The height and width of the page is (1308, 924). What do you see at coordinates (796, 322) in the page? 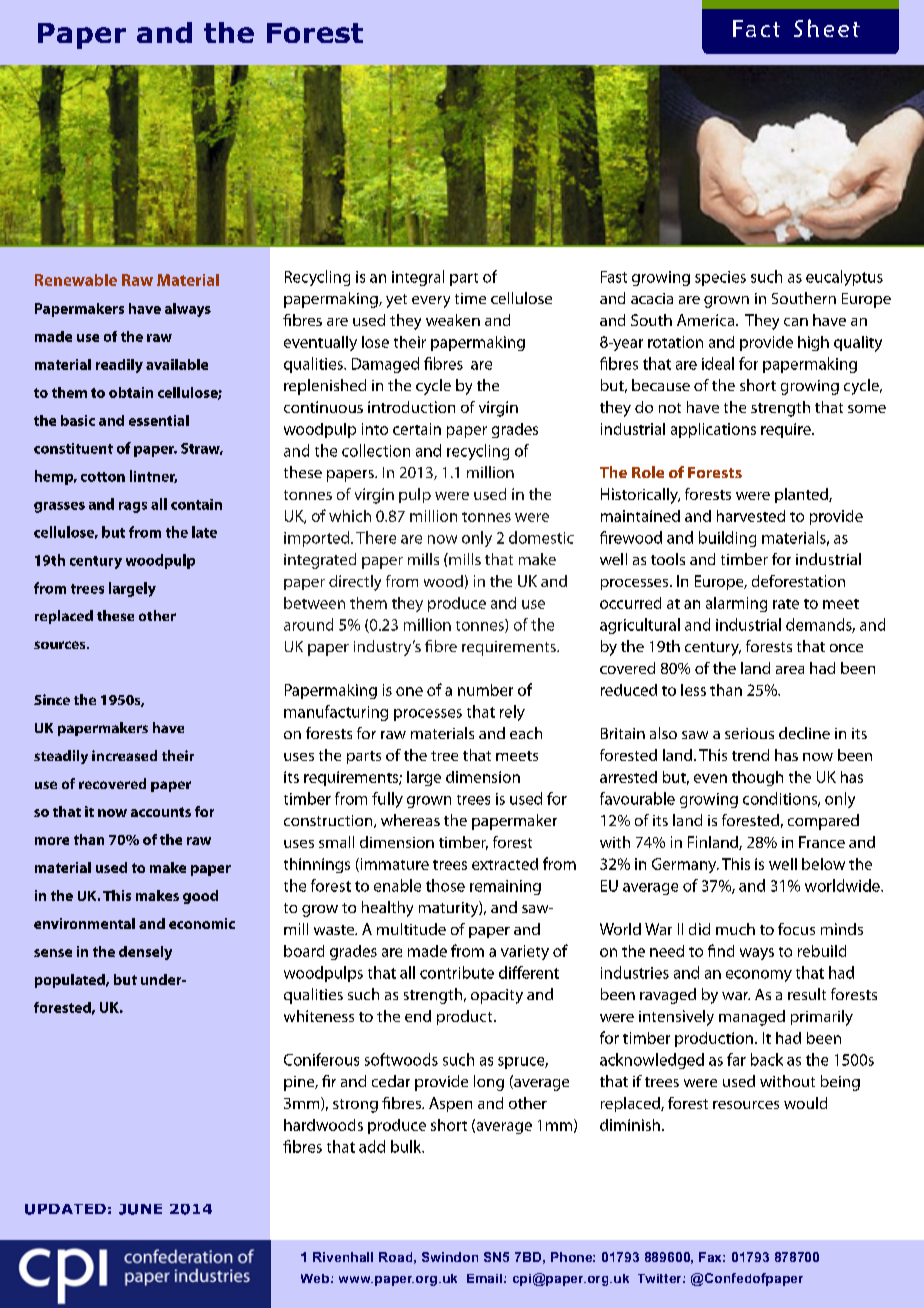
I see `can` at bounding box center [796, 322].
